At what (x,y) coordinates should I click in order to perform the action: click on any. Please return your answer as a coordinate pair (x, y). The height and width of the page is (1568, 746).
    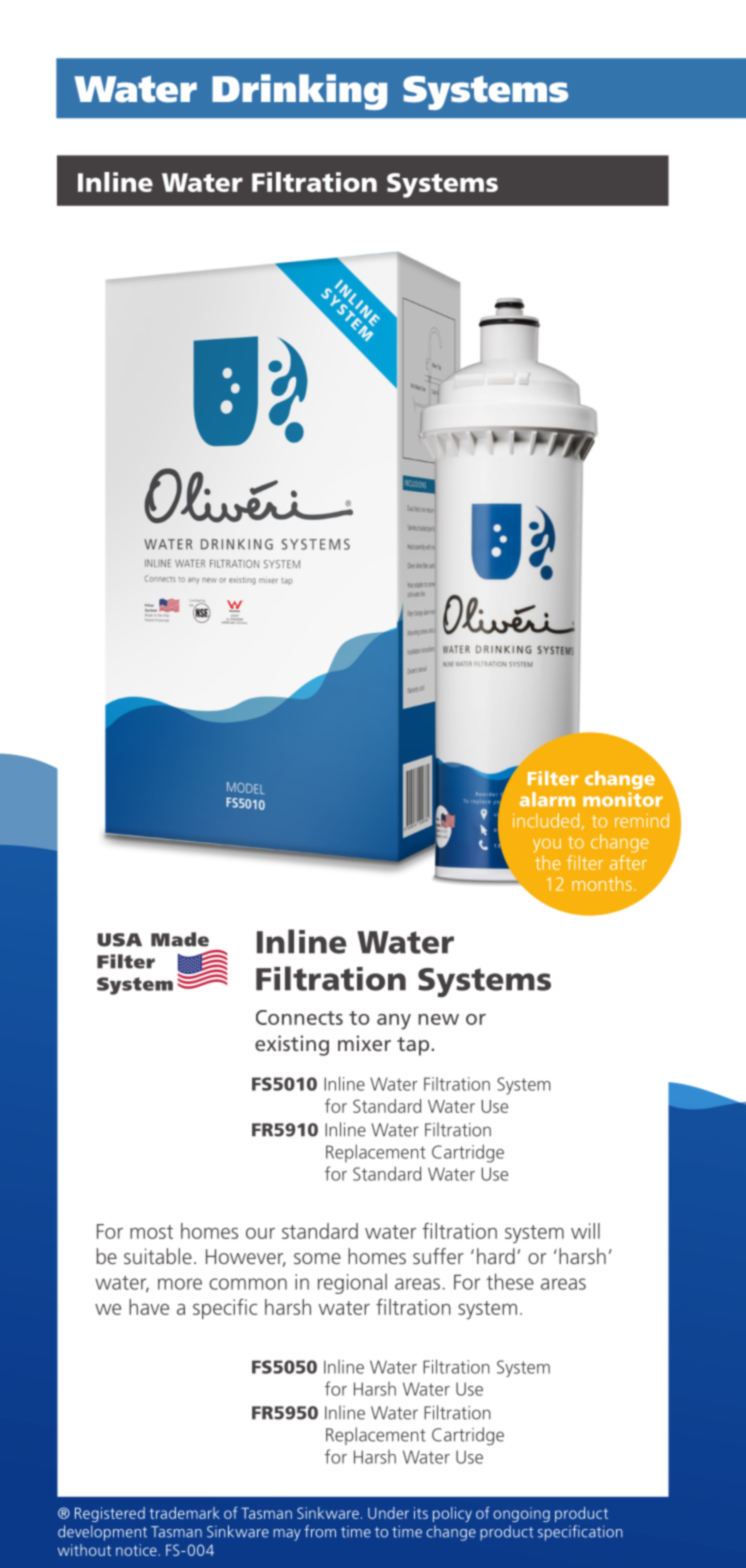
    Looking at the image, I should click on (394, 1022).
